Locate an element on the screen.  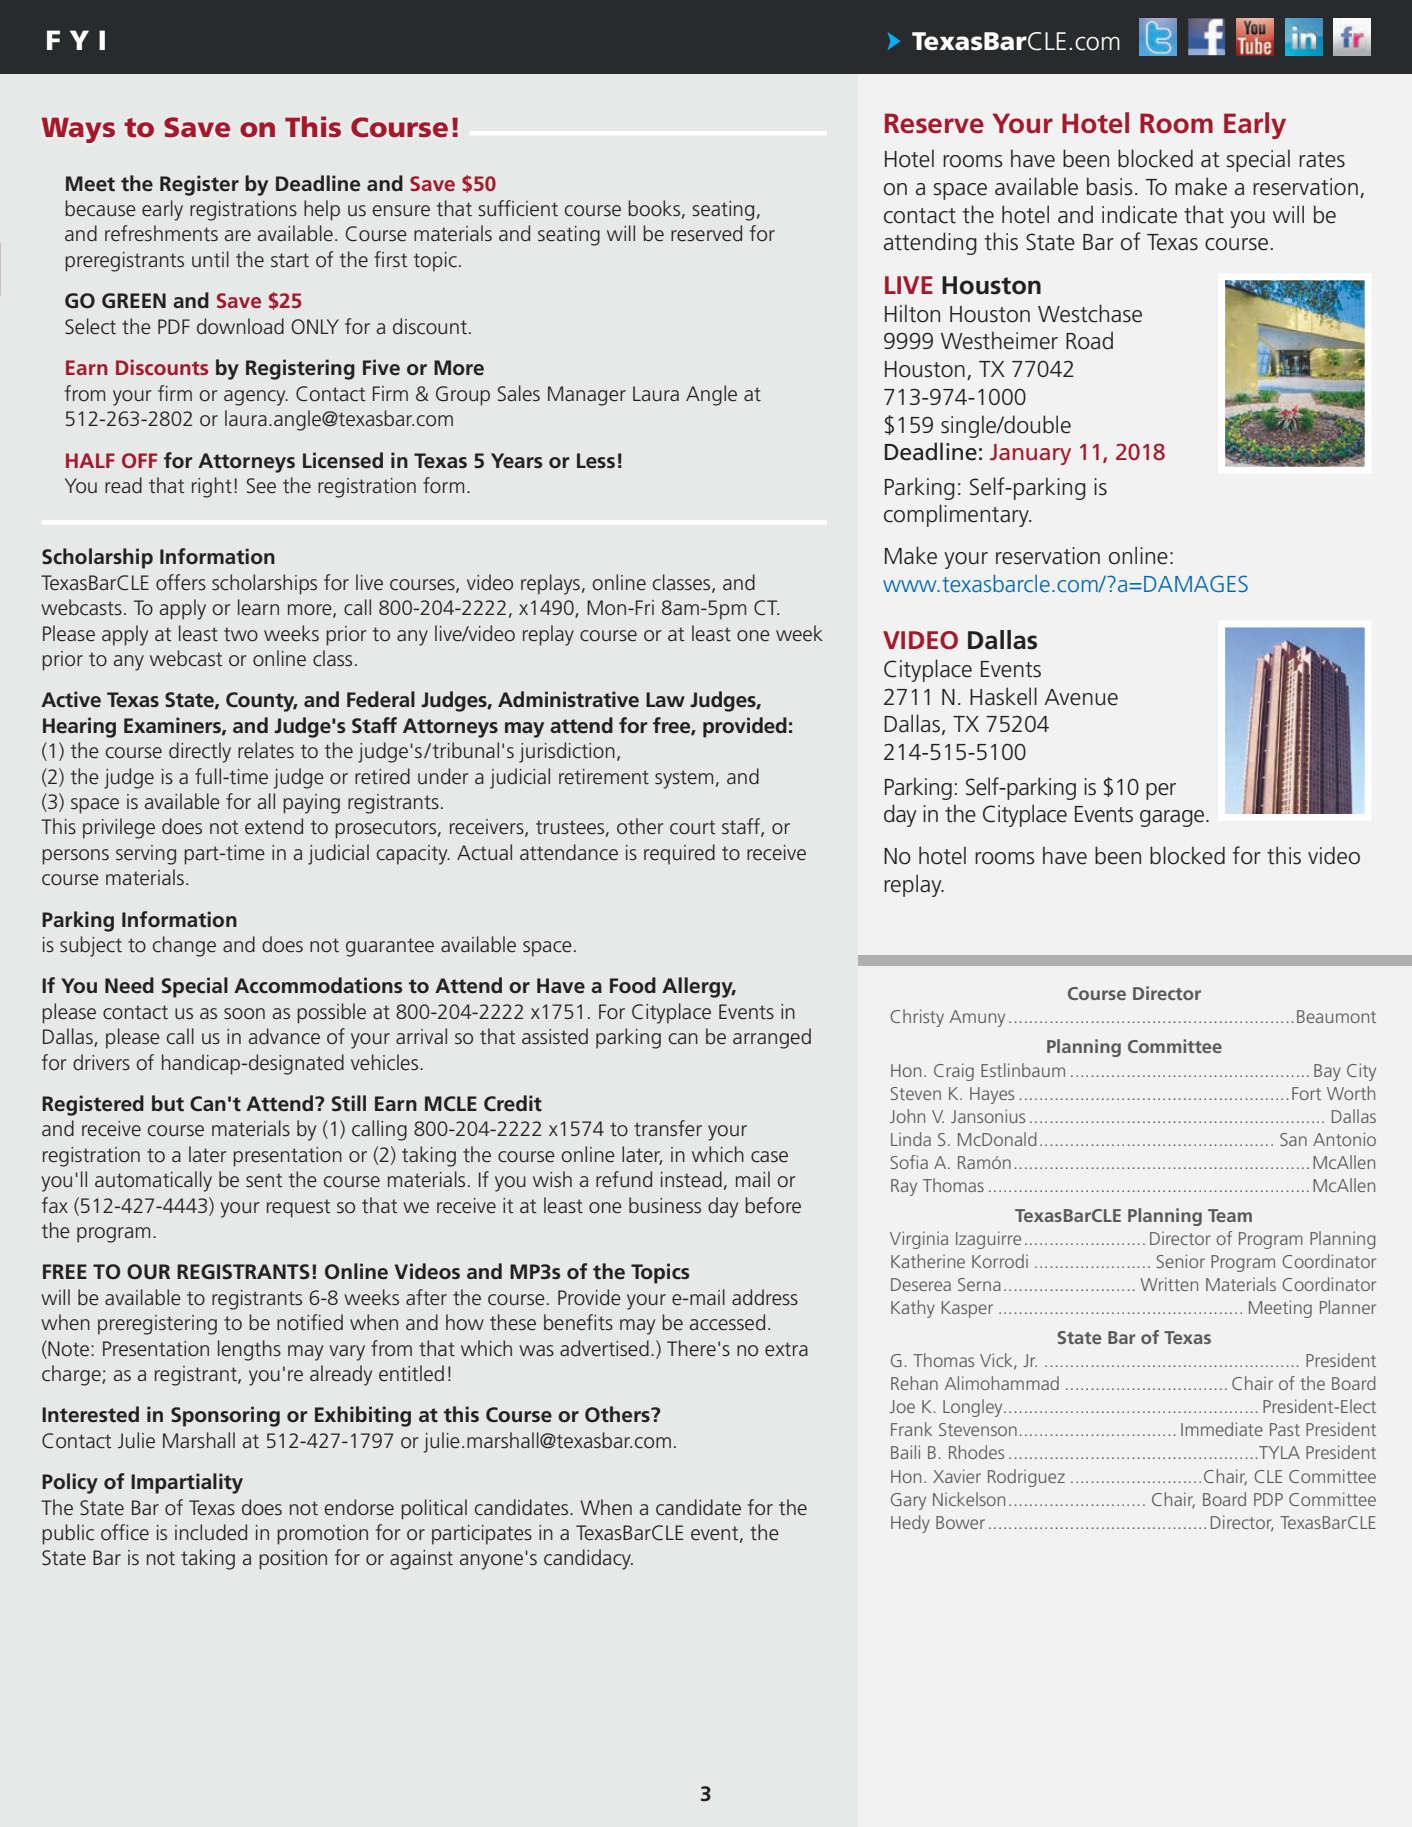
two is located at coordinates (241, 634).
